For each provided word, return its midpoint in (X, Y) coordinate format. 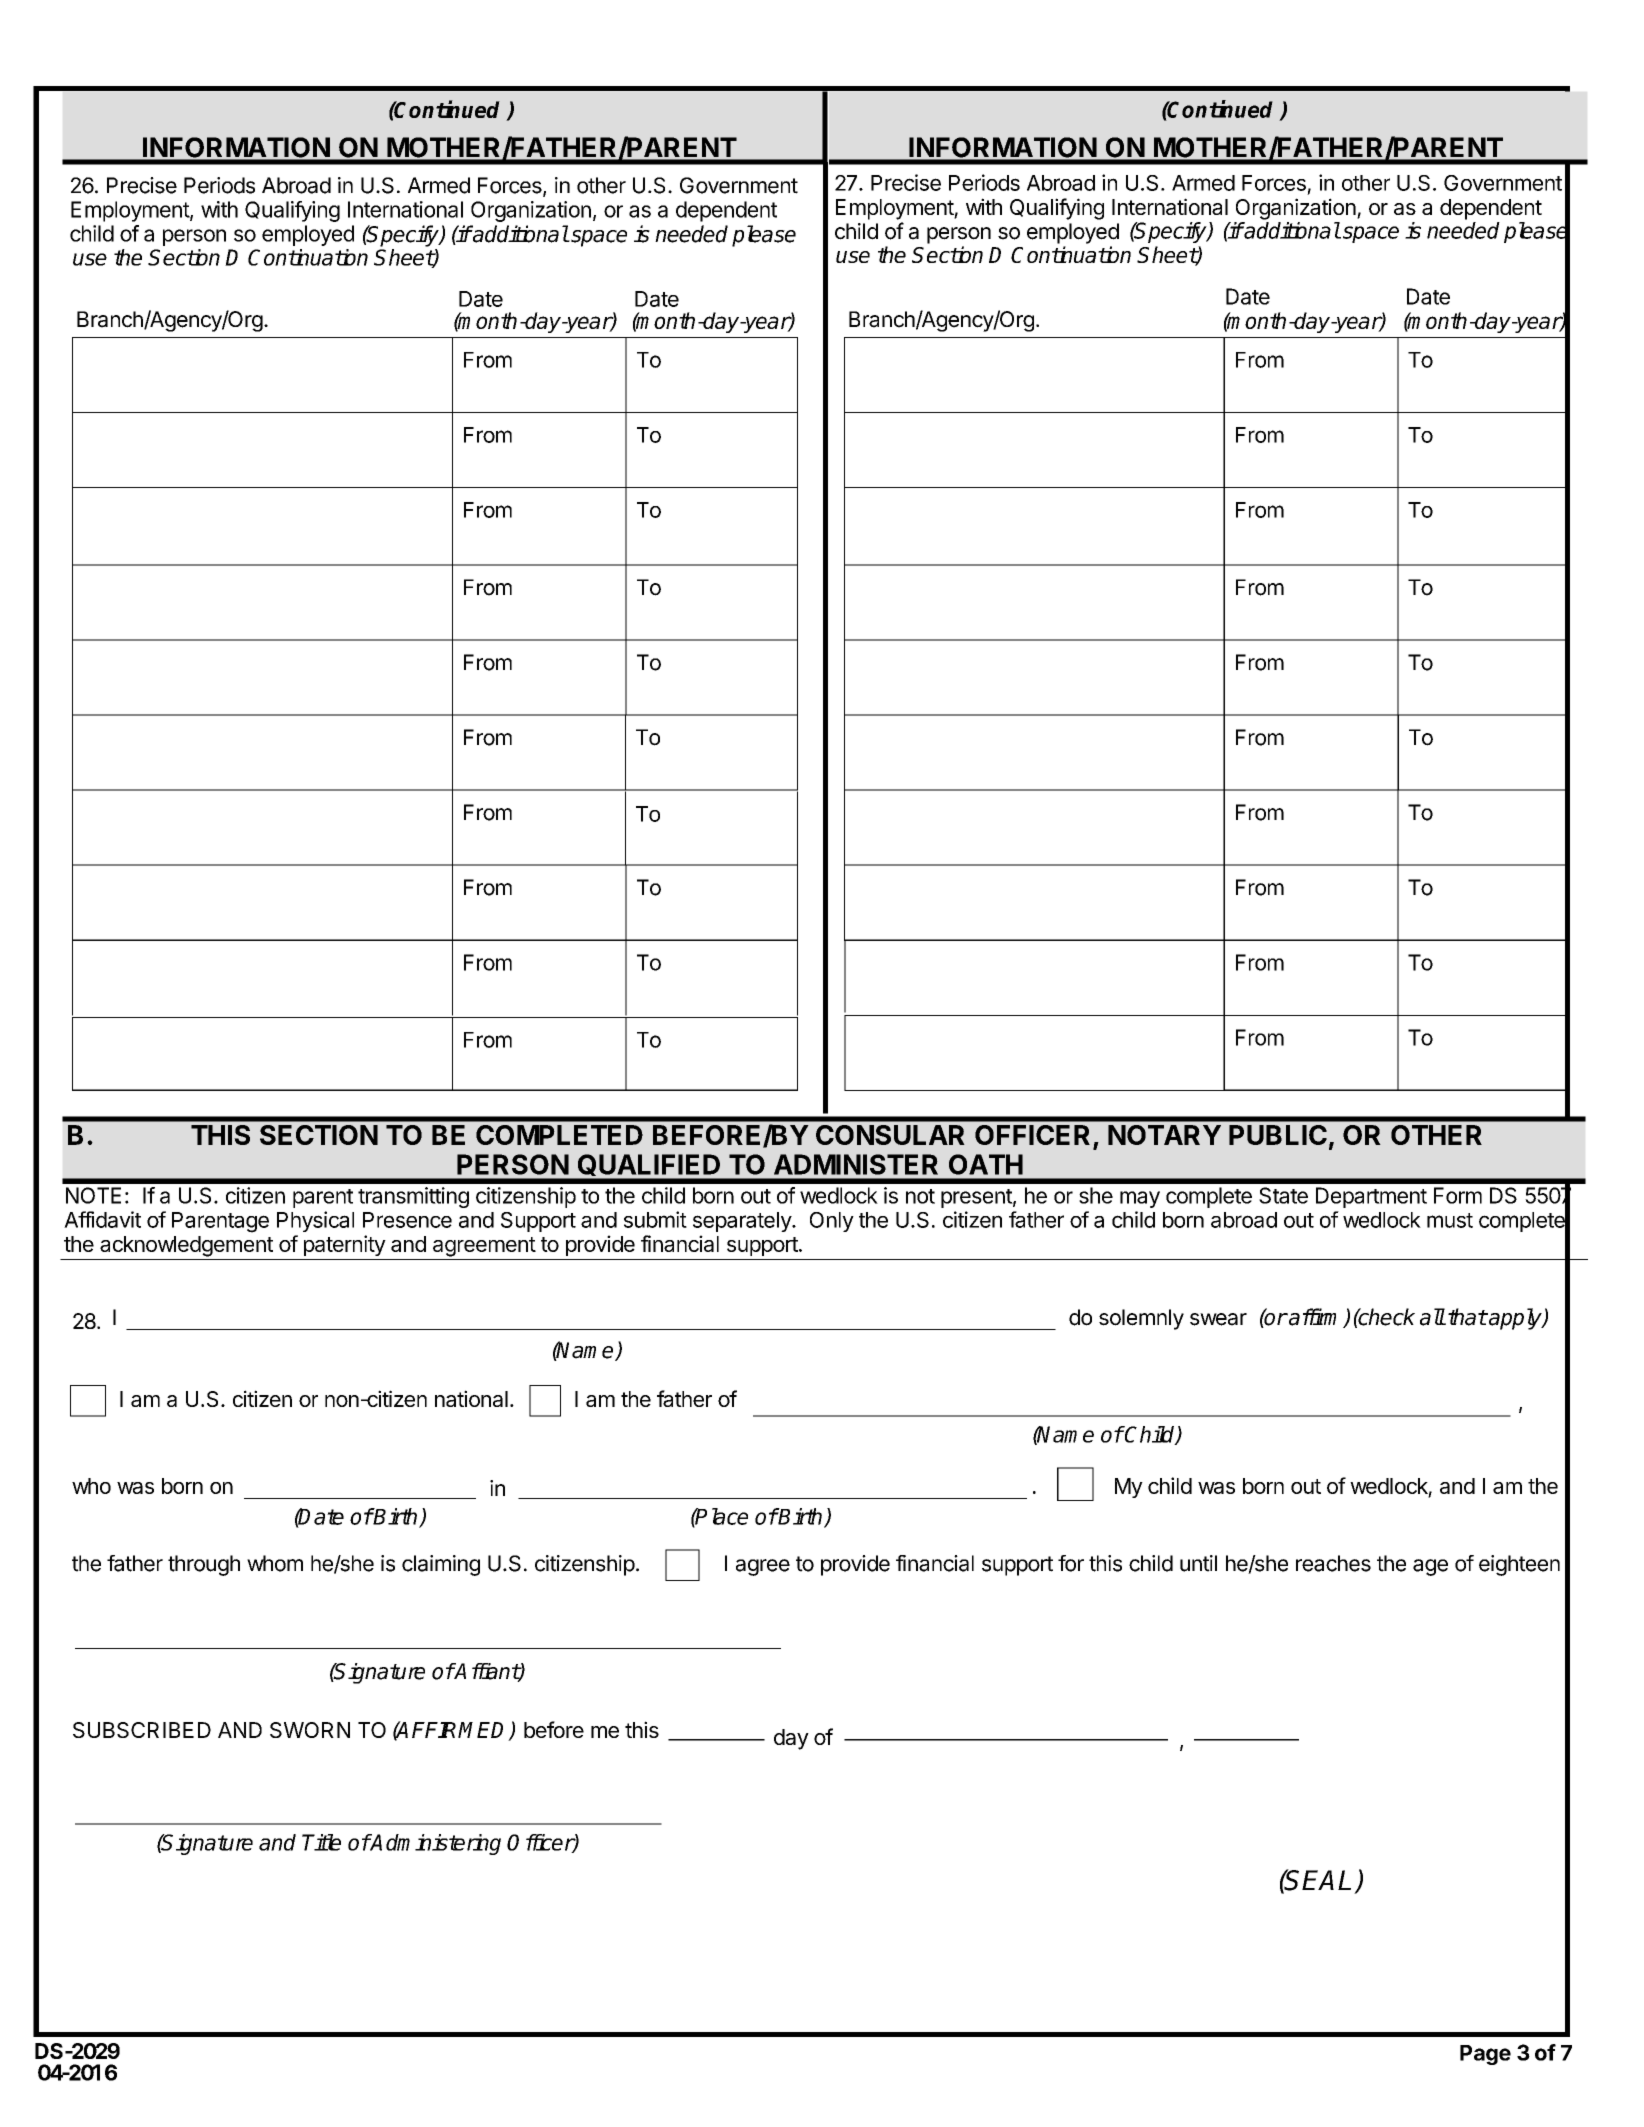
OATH (986, 1164)
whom (275, 1563)
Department (1371, 1197)
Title (321, 1842)
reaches (1333, 1563)
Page (1485, 2055)
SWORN (310, 1730)
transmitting (413, 1197)
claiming (441, 1565)
